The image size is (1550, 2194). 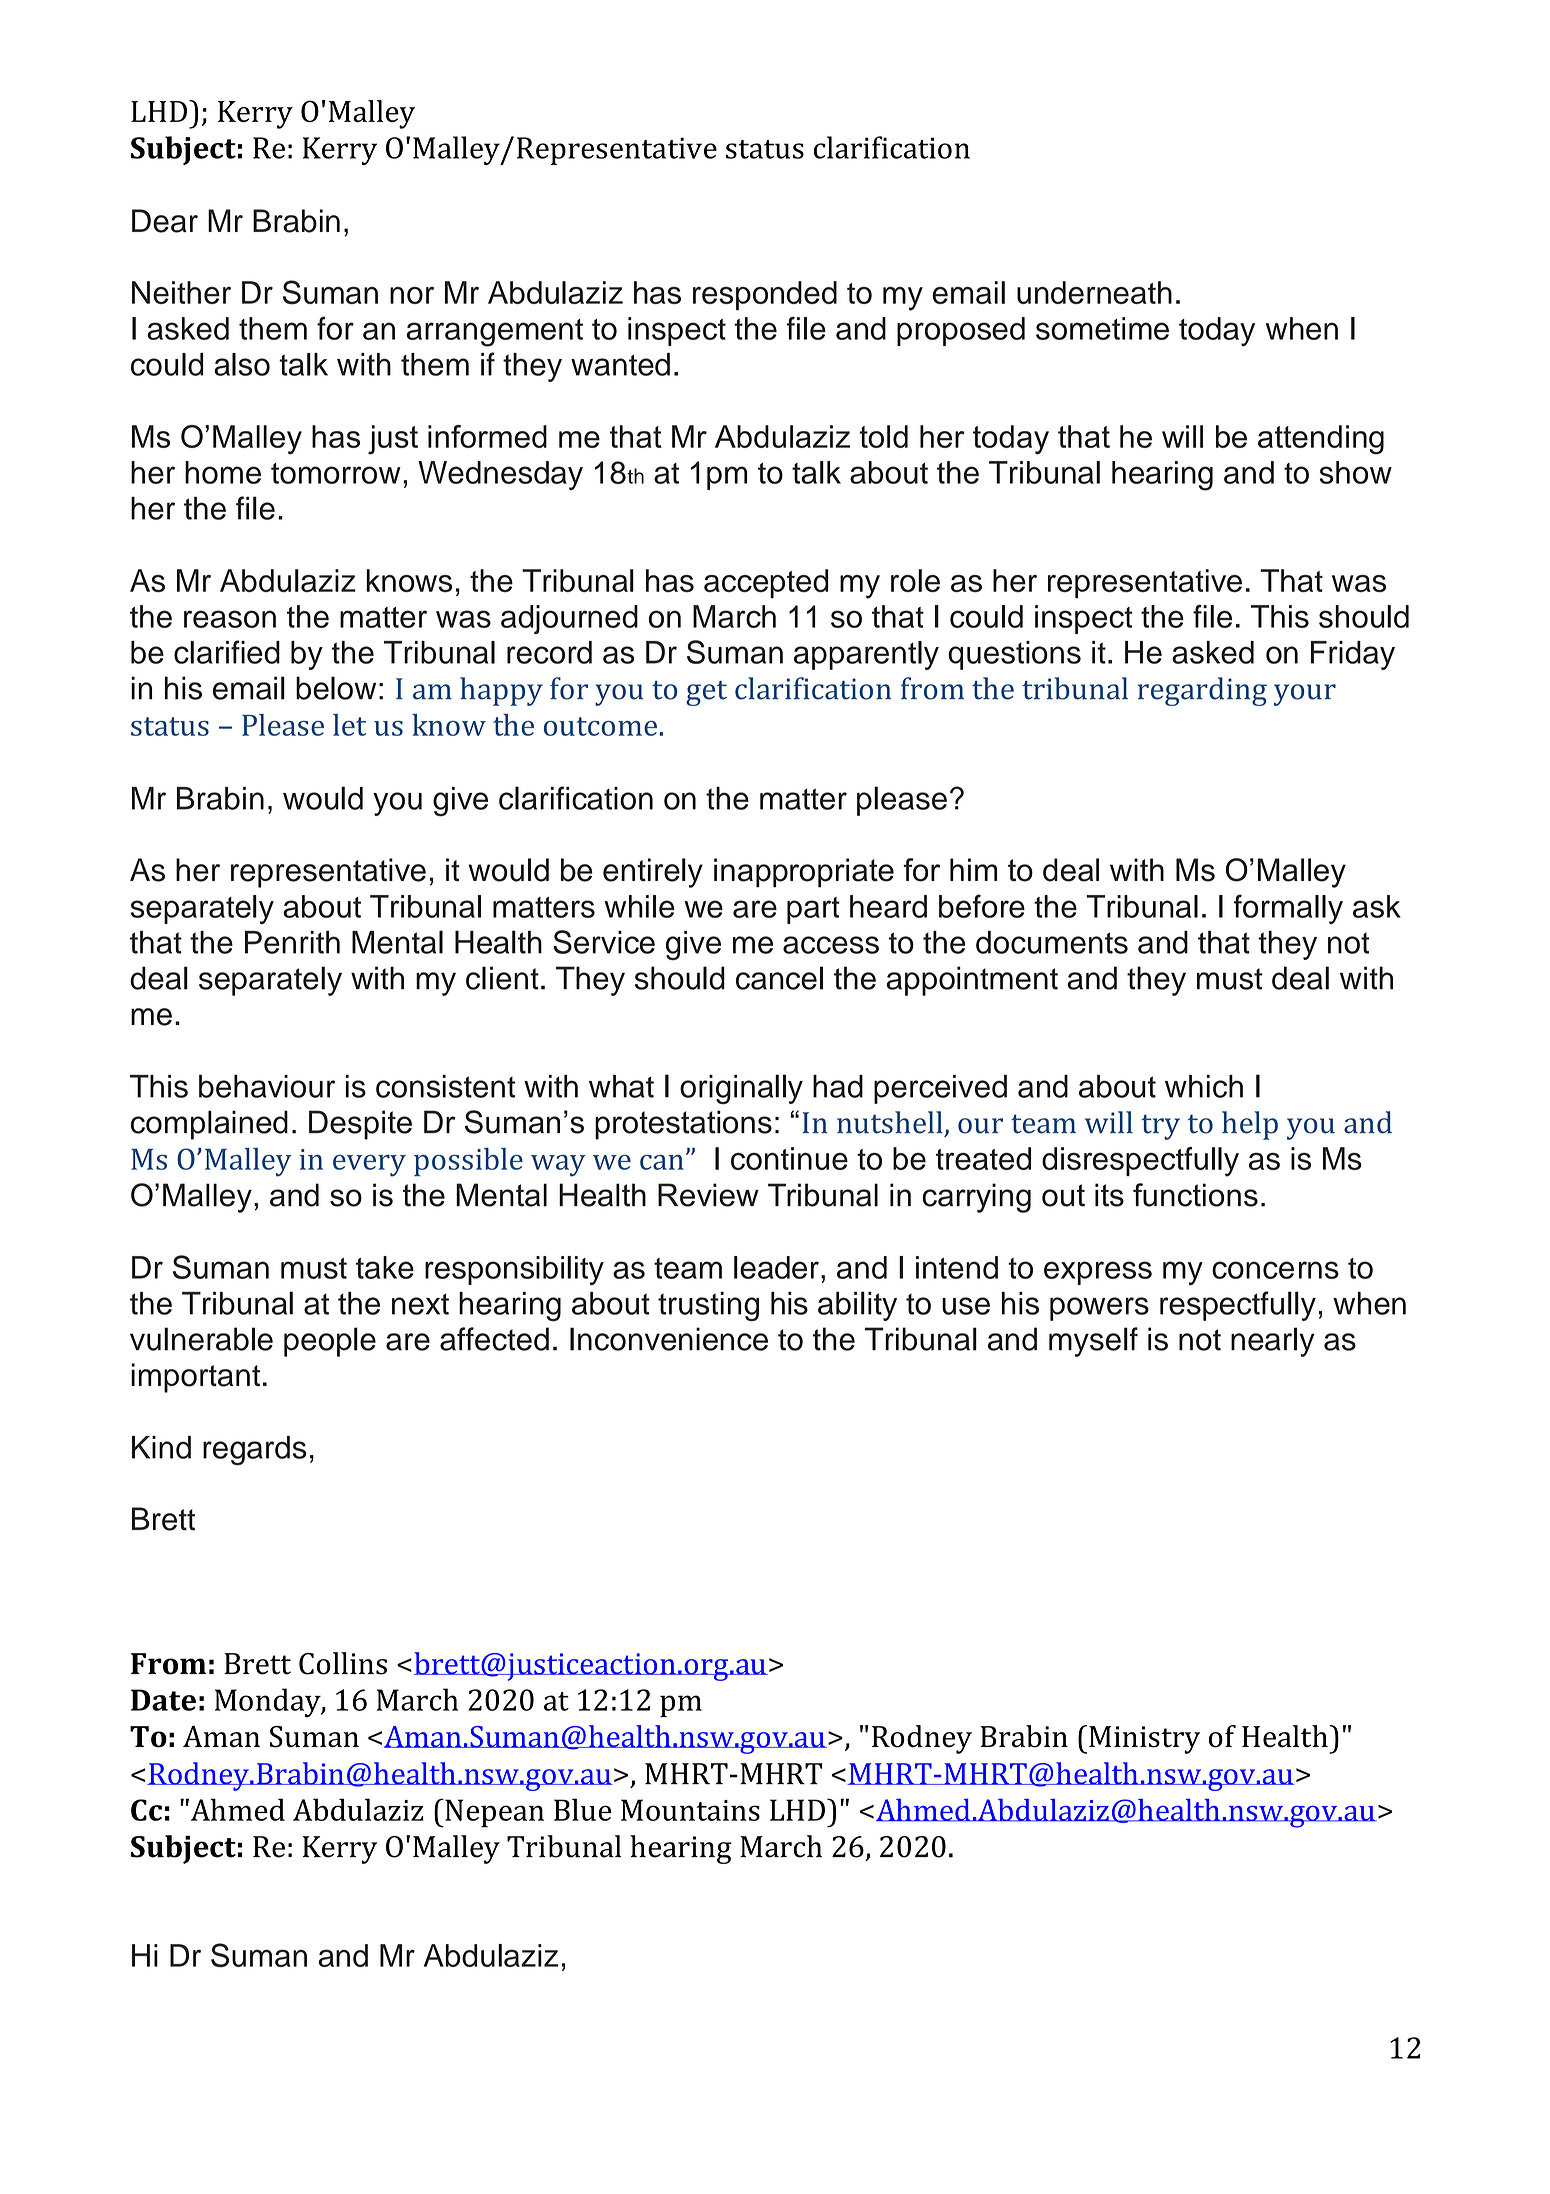 I want to click on responded, so click(x=765, y=295).
